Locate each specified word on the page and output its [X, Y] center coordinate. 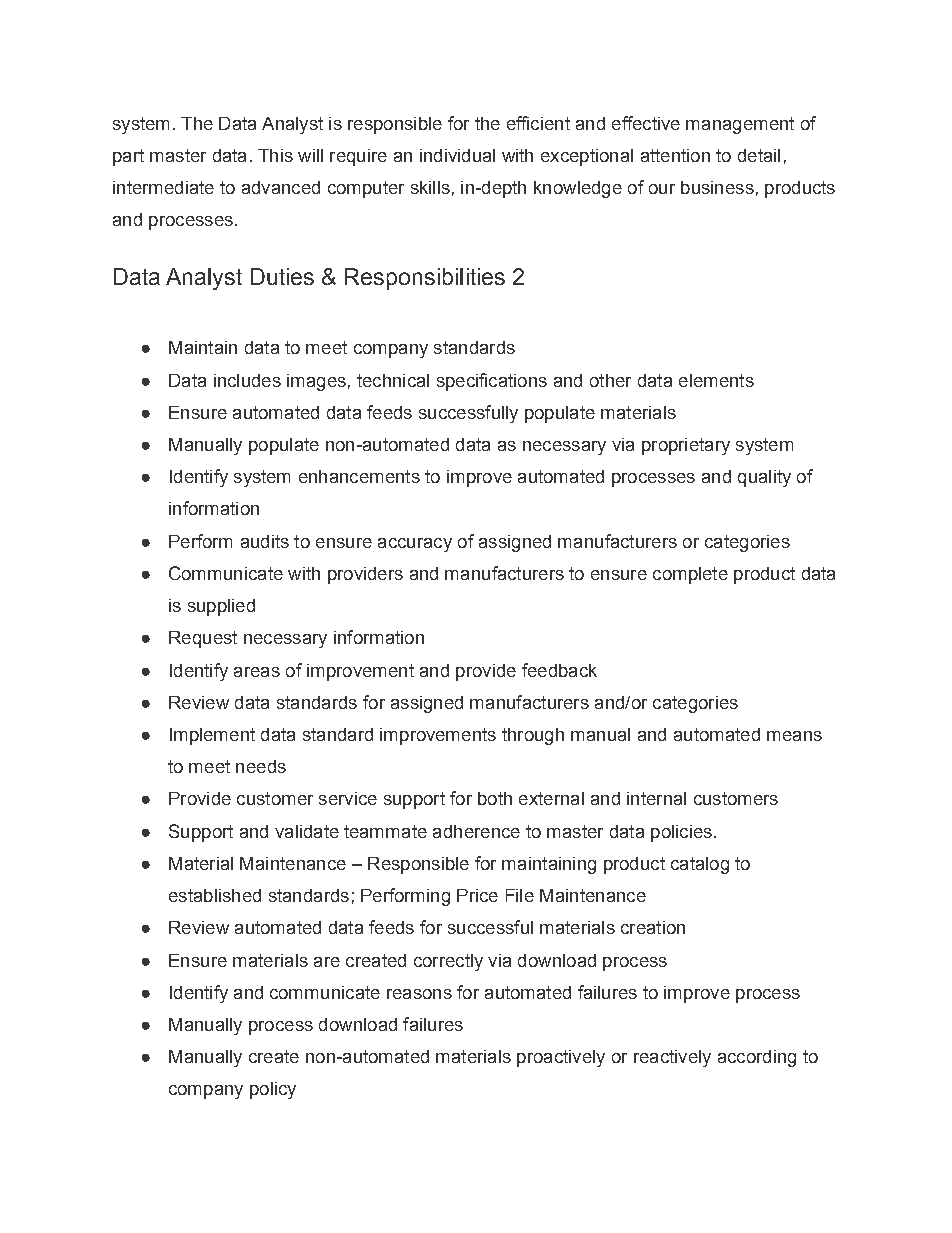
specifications [492, 382]
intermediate [163, 187]
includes [247, 380]
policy [273, 1090]
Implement [212, 736]
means [794, 736]
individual [457, 155]
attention [675, 155]
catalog [700, 865]
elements [716, 380]
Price [477, 895]
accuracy [415, 545]
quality [764, 478]
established [215, 895]
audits [265, 541]
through [533, 736]
